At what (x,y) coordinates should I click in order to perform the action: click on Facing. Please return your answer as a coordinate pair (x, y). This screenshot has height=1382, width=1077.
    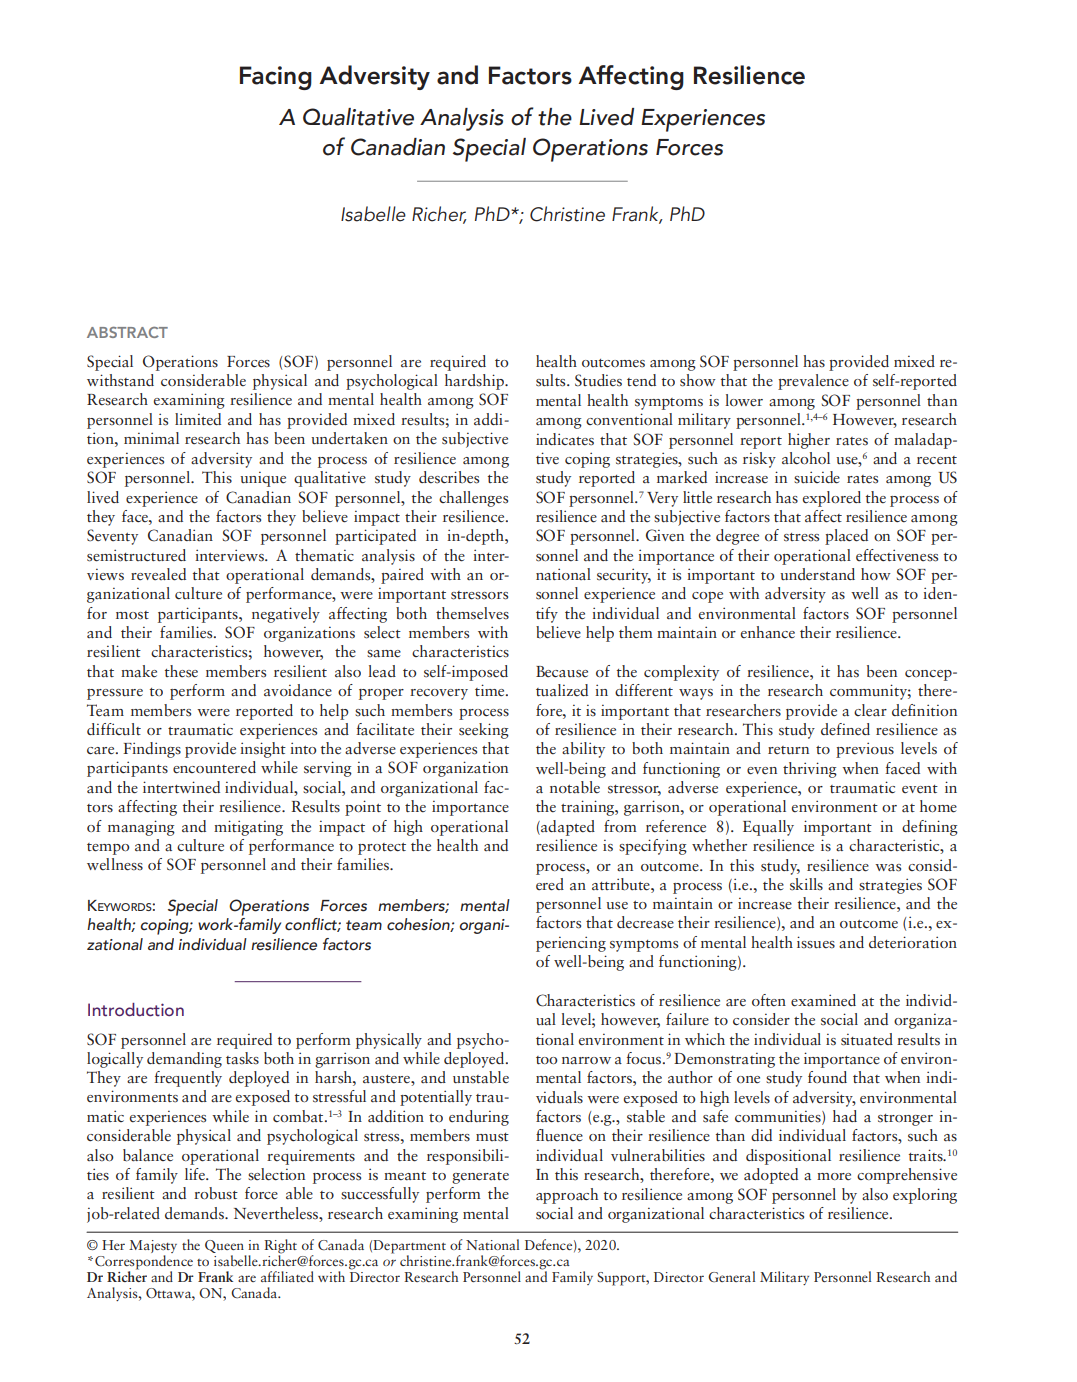
    Looking at the image, I should click on (276, 78).
